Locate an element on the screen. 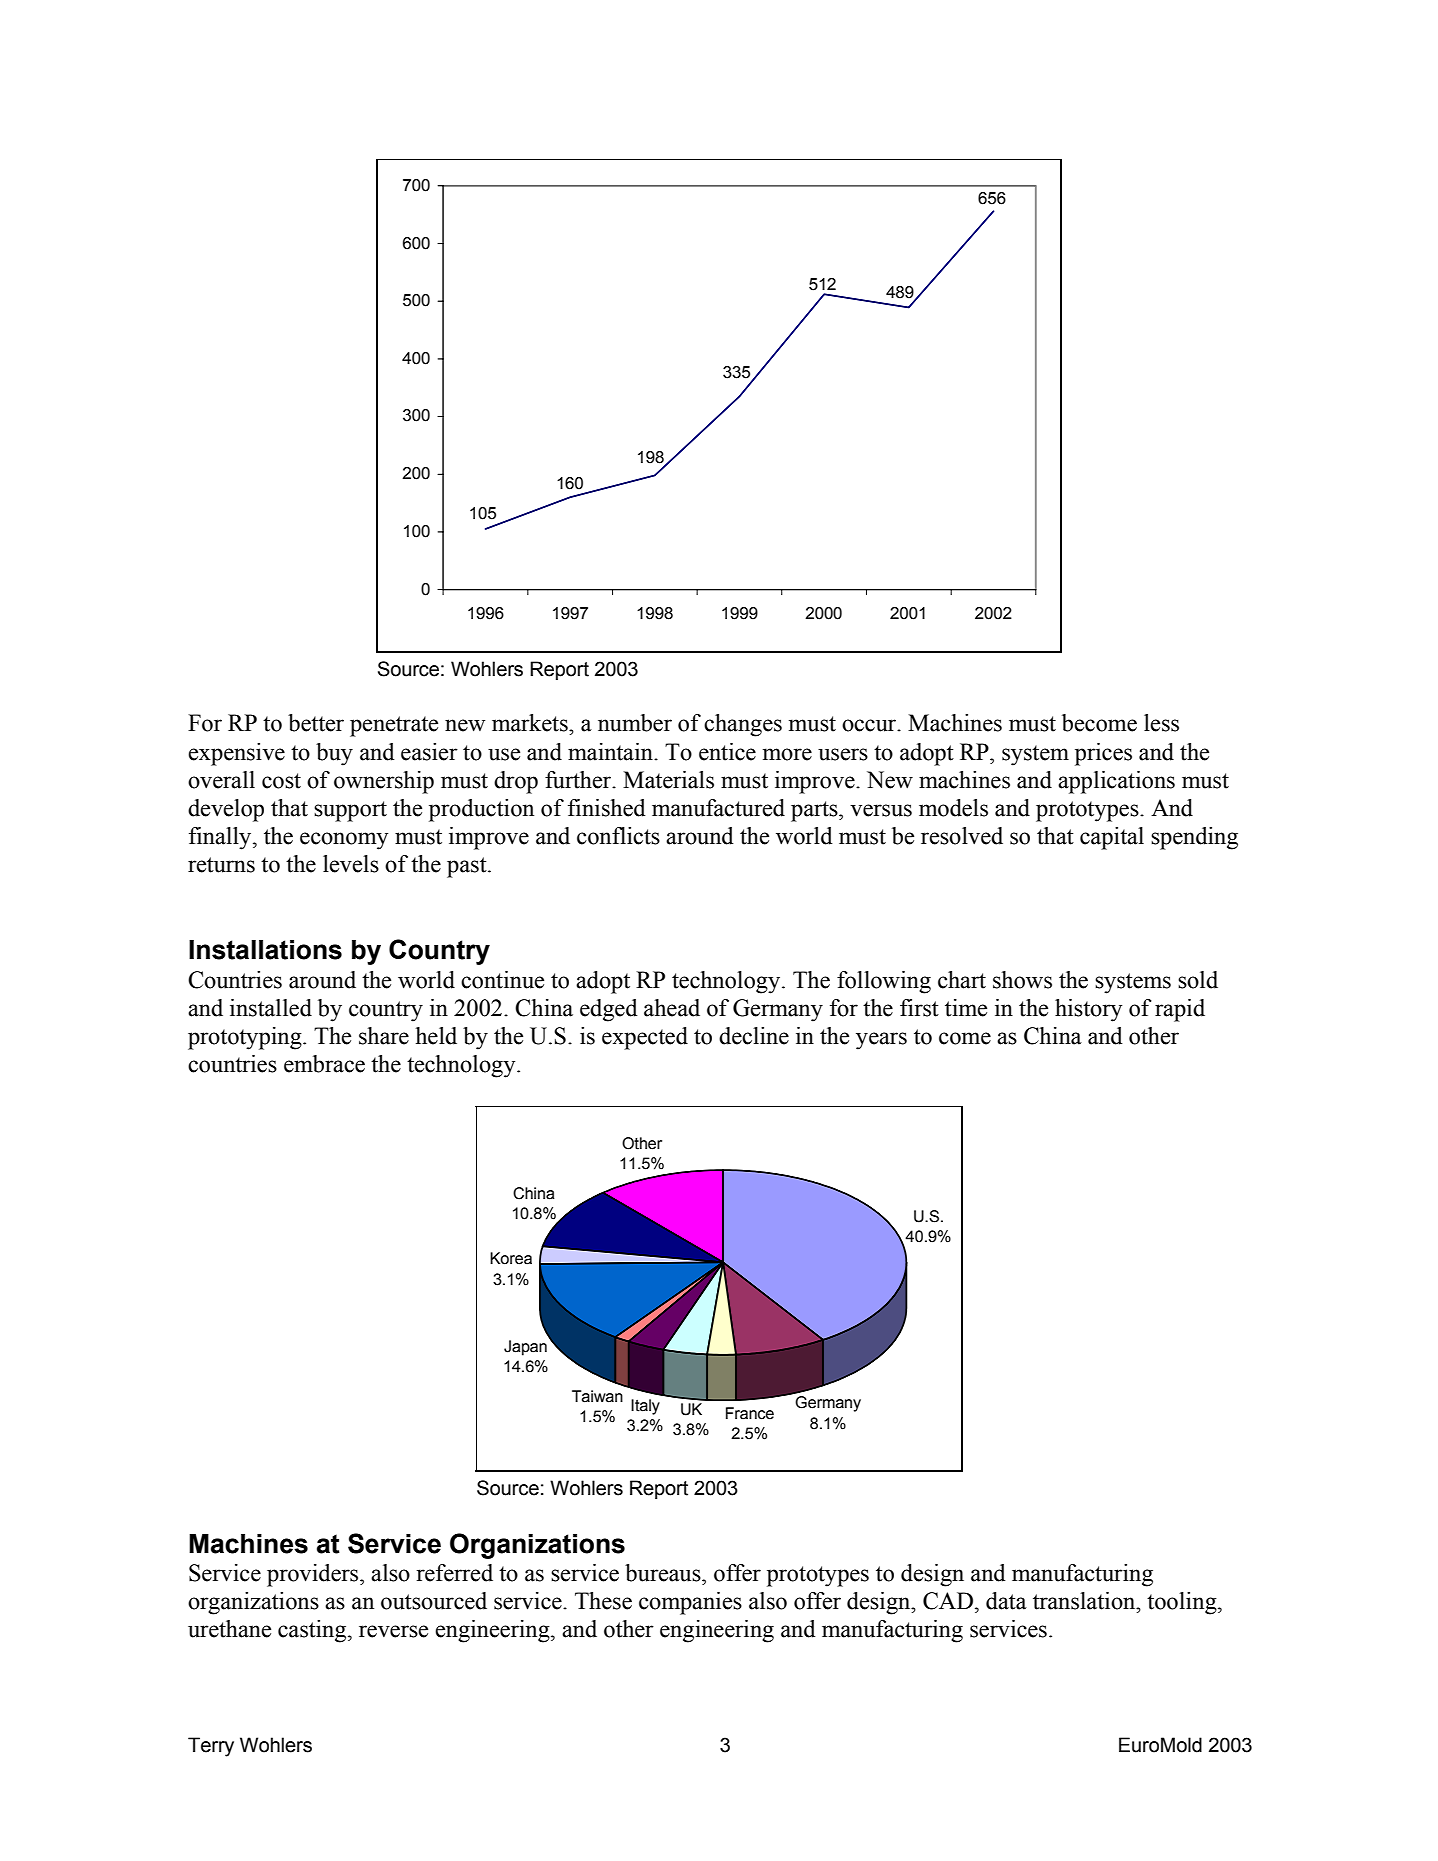 The height and width of the screenshot is (1861, 1438). Japan is located at coordinates (525, 1348).
